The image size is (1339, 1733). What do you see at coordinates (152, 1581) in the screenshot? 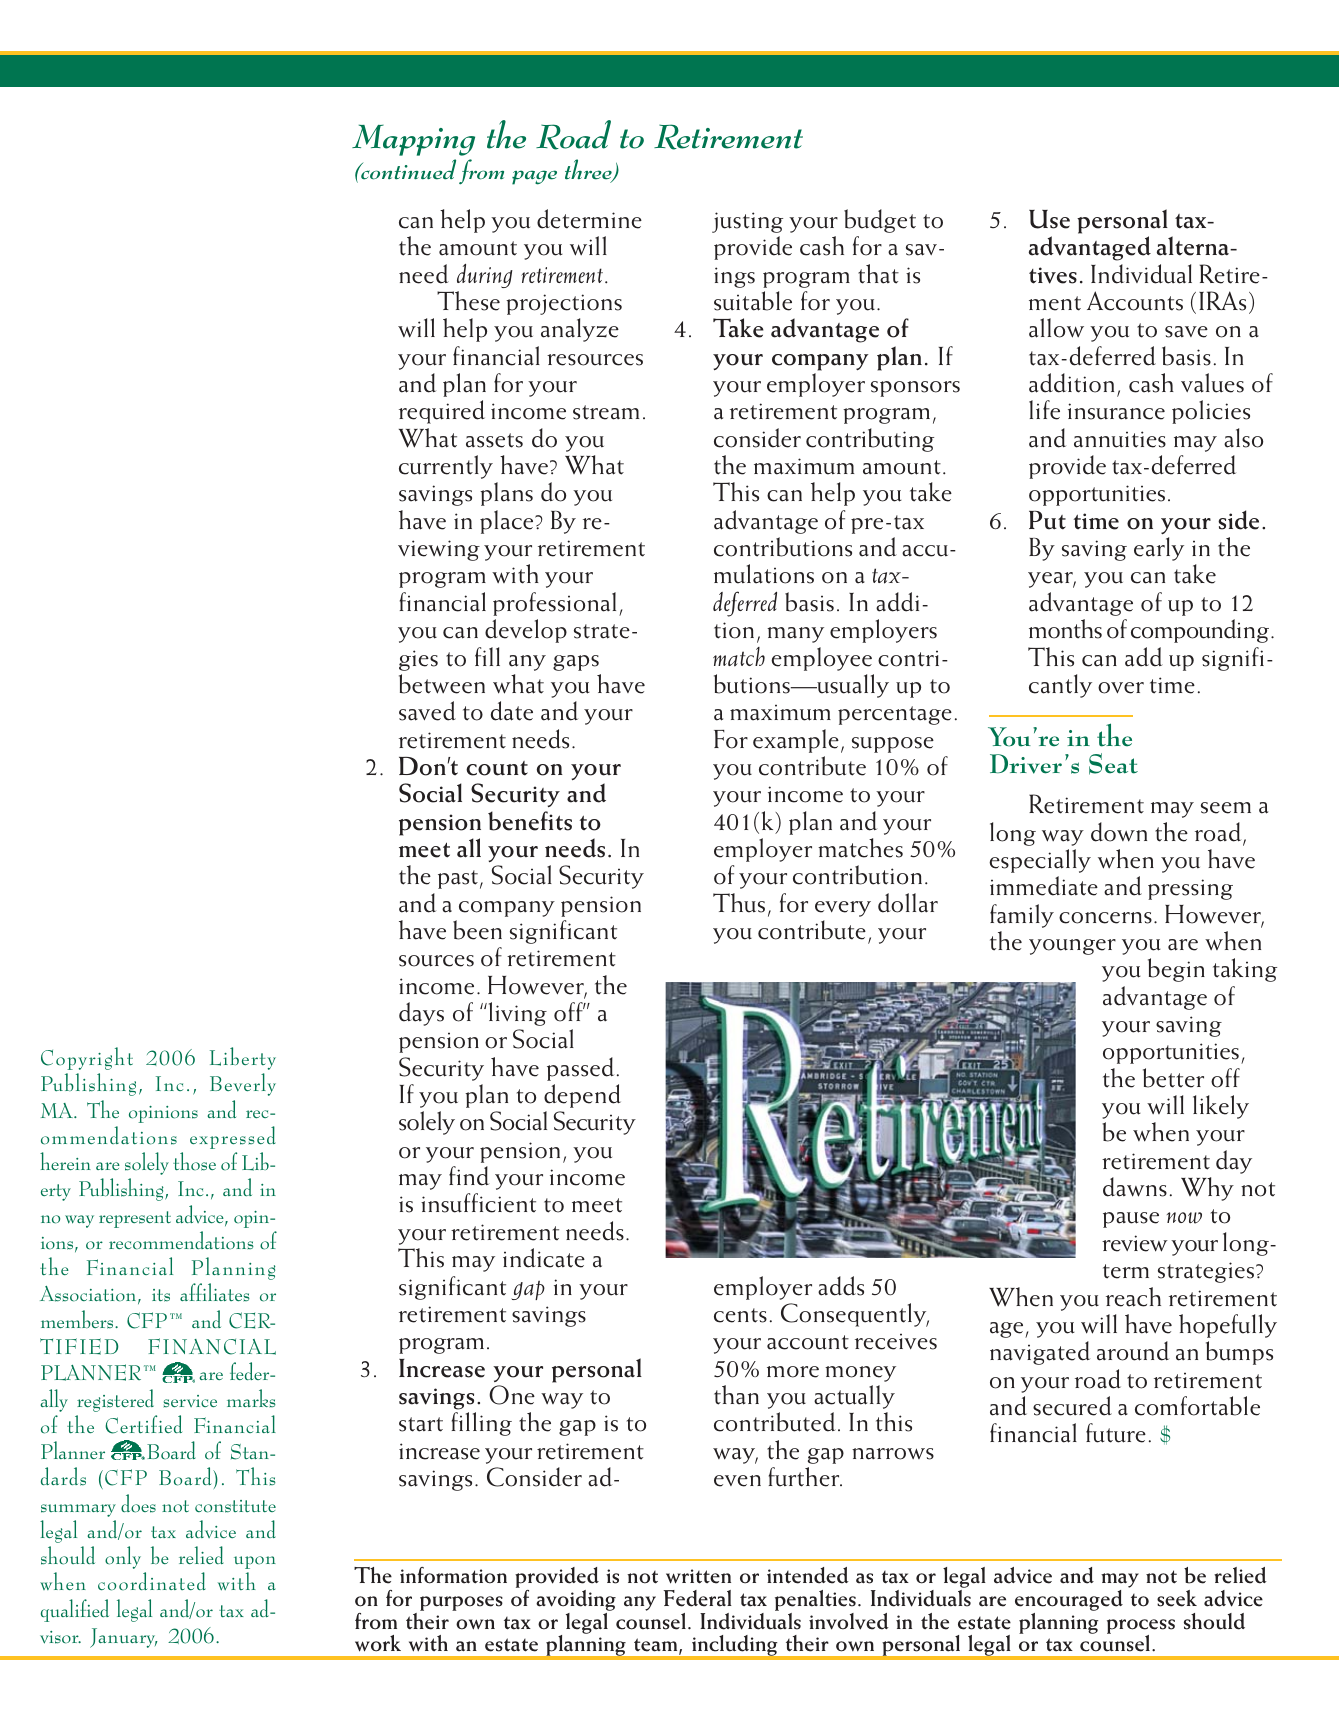
I see `coordinated` at bounding box center [152, 1581].
